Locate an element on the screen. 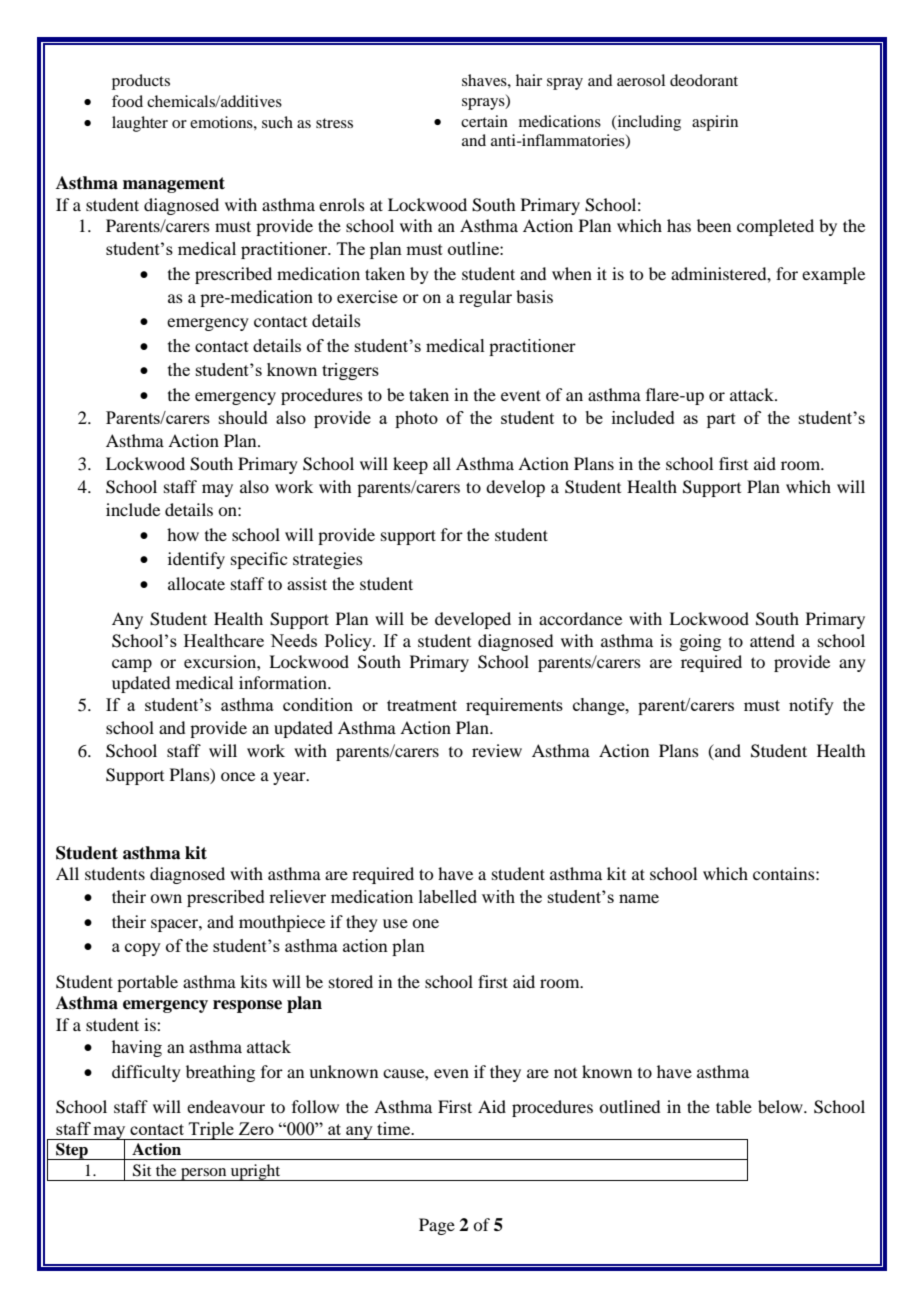 Image resolution: width=924 pixels, height=1308 pixels. attend is located at coordinates (772, 640).
